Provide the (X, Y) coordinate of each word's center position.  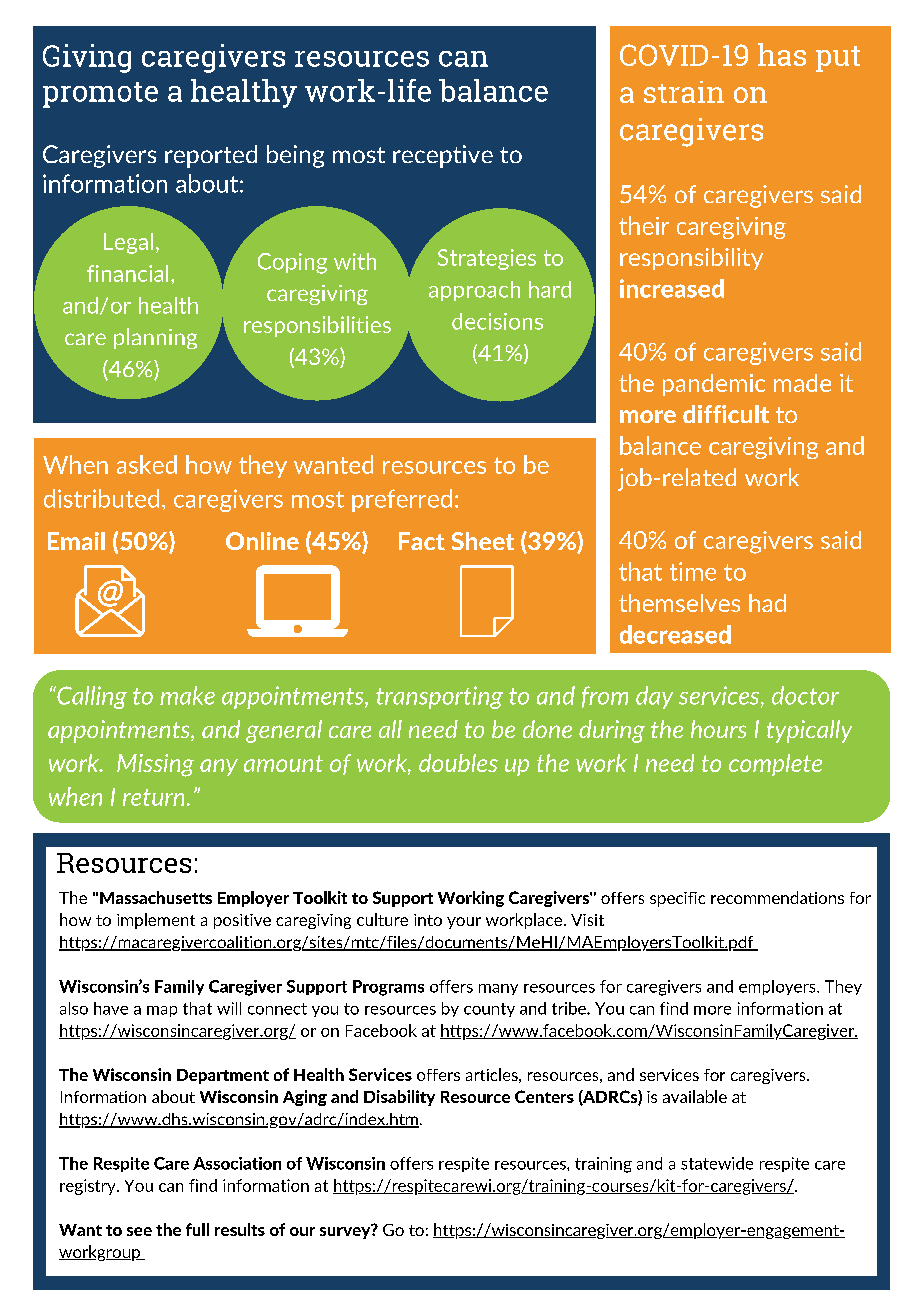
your (464, 923)
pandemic (714, 385)
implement (156, 921)
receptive (443, 156)
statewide (717, 1163)
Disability (399, 1098)
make (187, 695)
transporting (439, 697)
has (782, 54)
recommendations (777, 897)
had (767, 603)
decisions (497, 321)
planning (155, 338)
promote (100, 95)
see (139, 1231)
